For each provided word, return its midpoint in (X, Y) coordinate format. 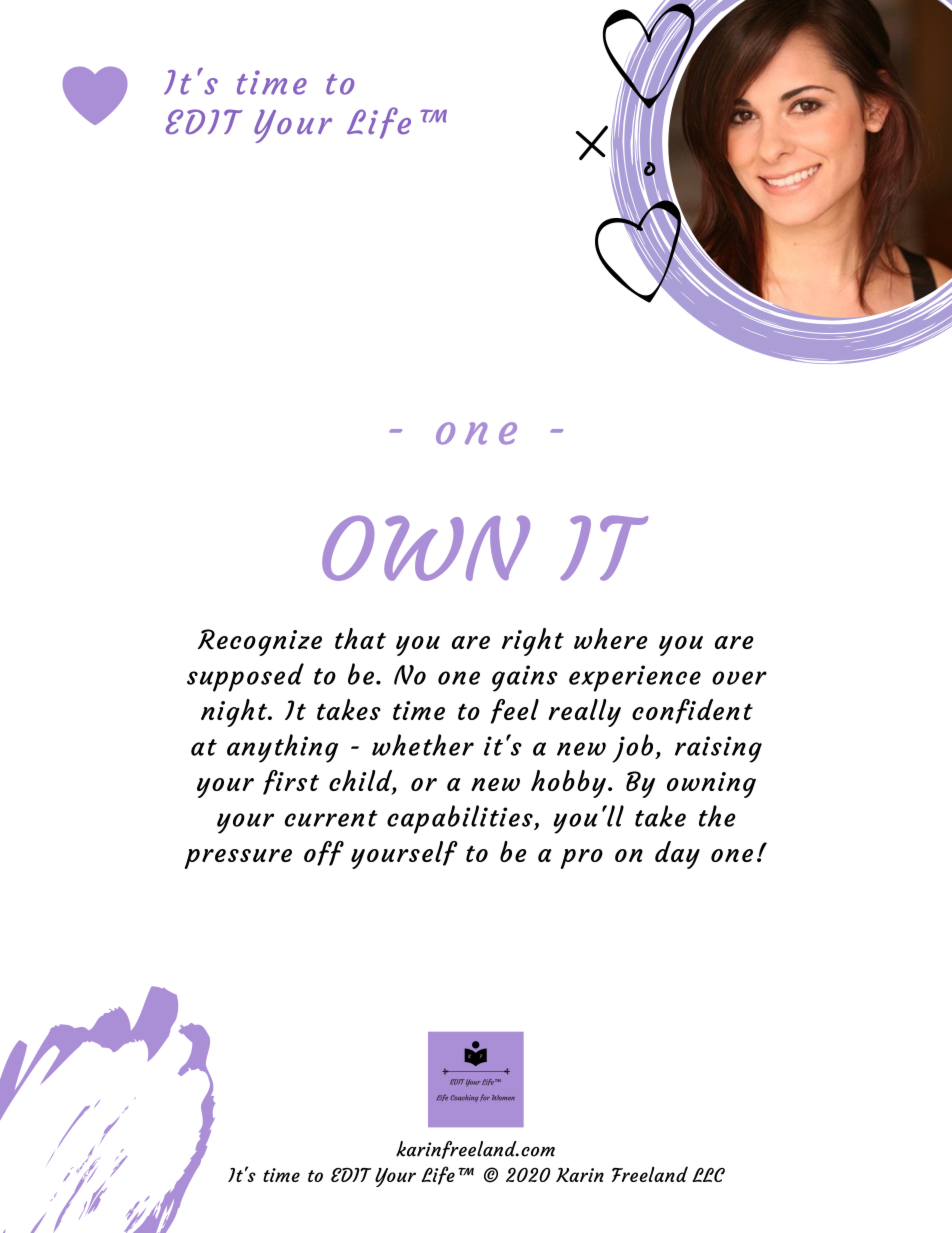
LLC (708, 1175)
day (677, 855)
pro (582, 859)
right (533, 642)
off (324, 853)
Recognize (260, 642)
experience (635, 678)
